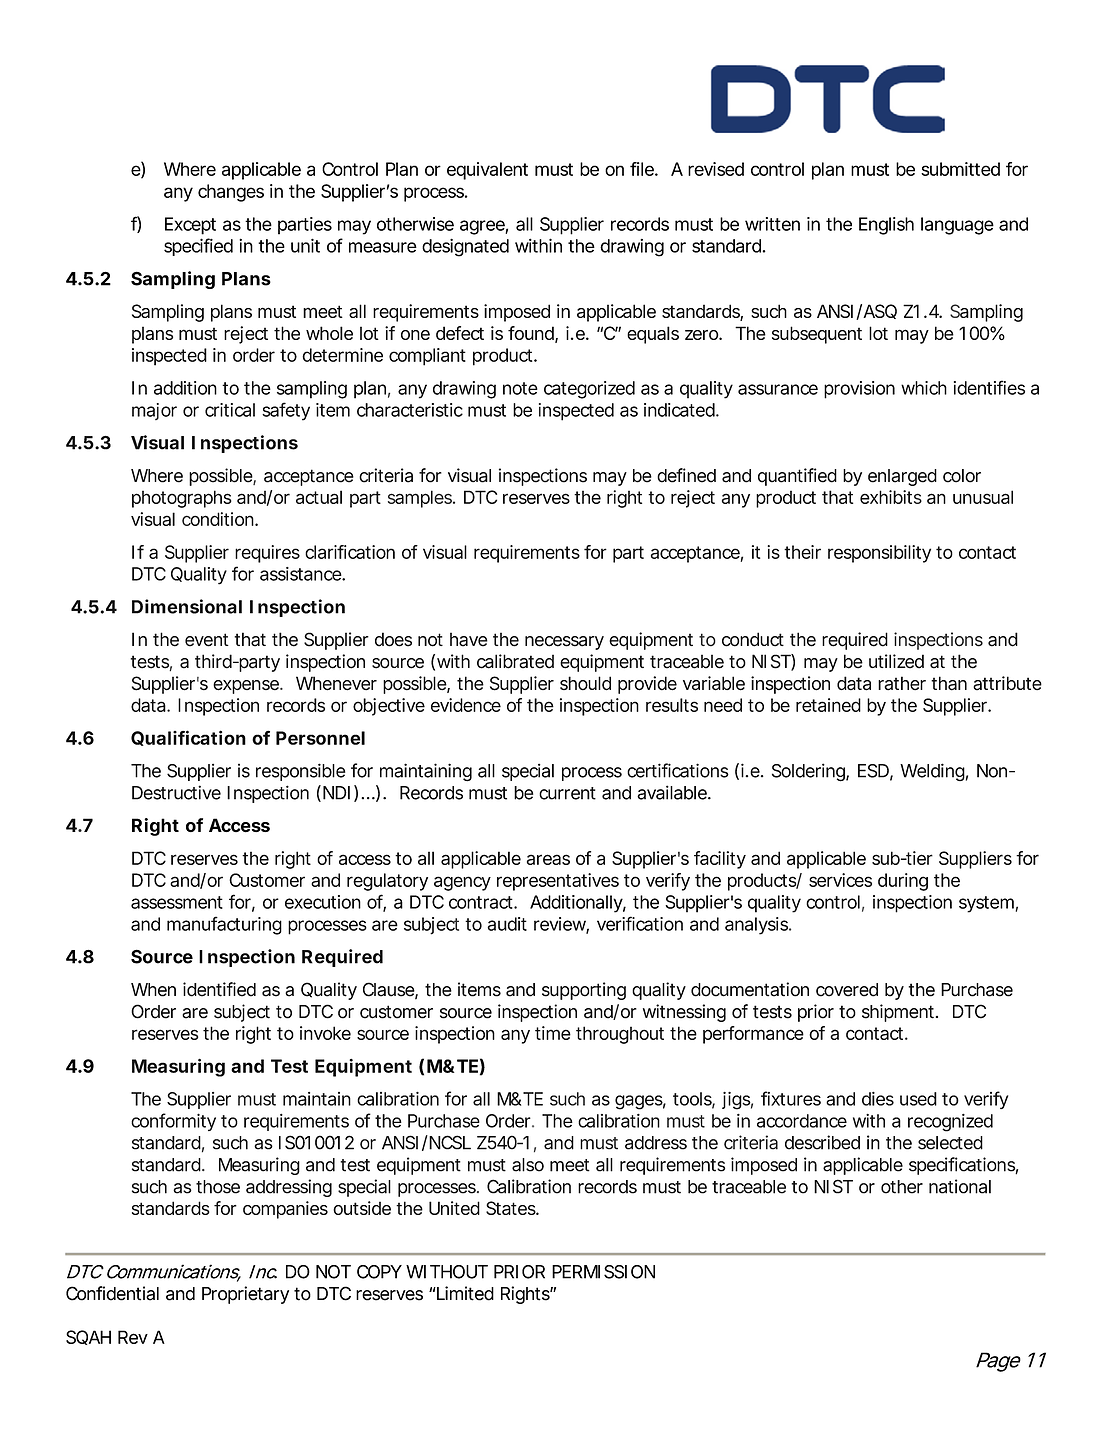  What do you see at coordinates (231, 193) in the page?
I see `changes` at bounding box center [231, 193].
